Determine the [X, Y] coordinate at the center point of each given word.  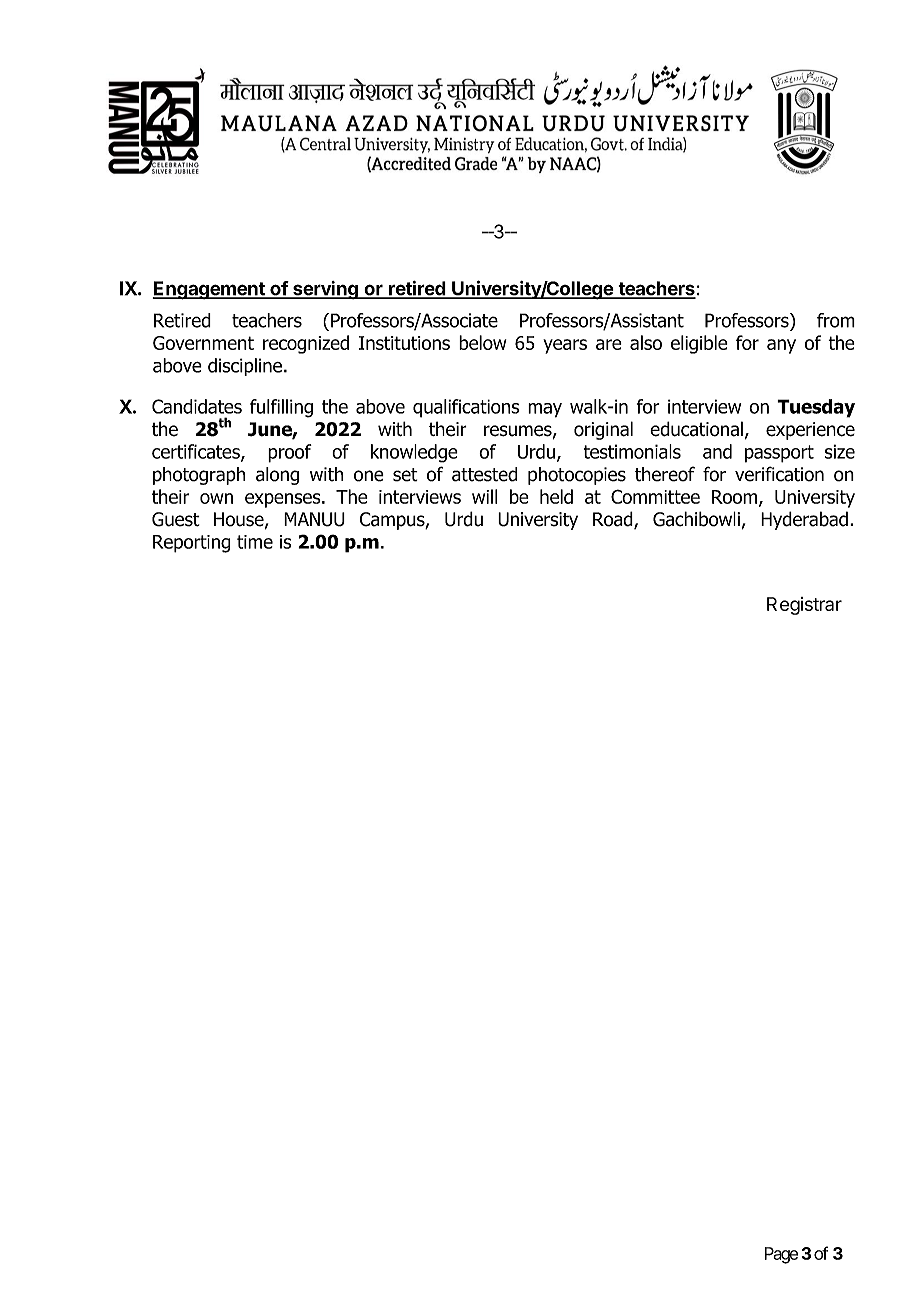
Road [614, 520]
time [255, 542]
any [781, 346]
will [484, 496]
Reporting [191, 544]
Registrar [804, 606]
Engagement [209, 290]
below [482, 342]
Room [734, 497]
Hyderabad [804, 520]
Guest [176, 519]
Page [781, 1255]
